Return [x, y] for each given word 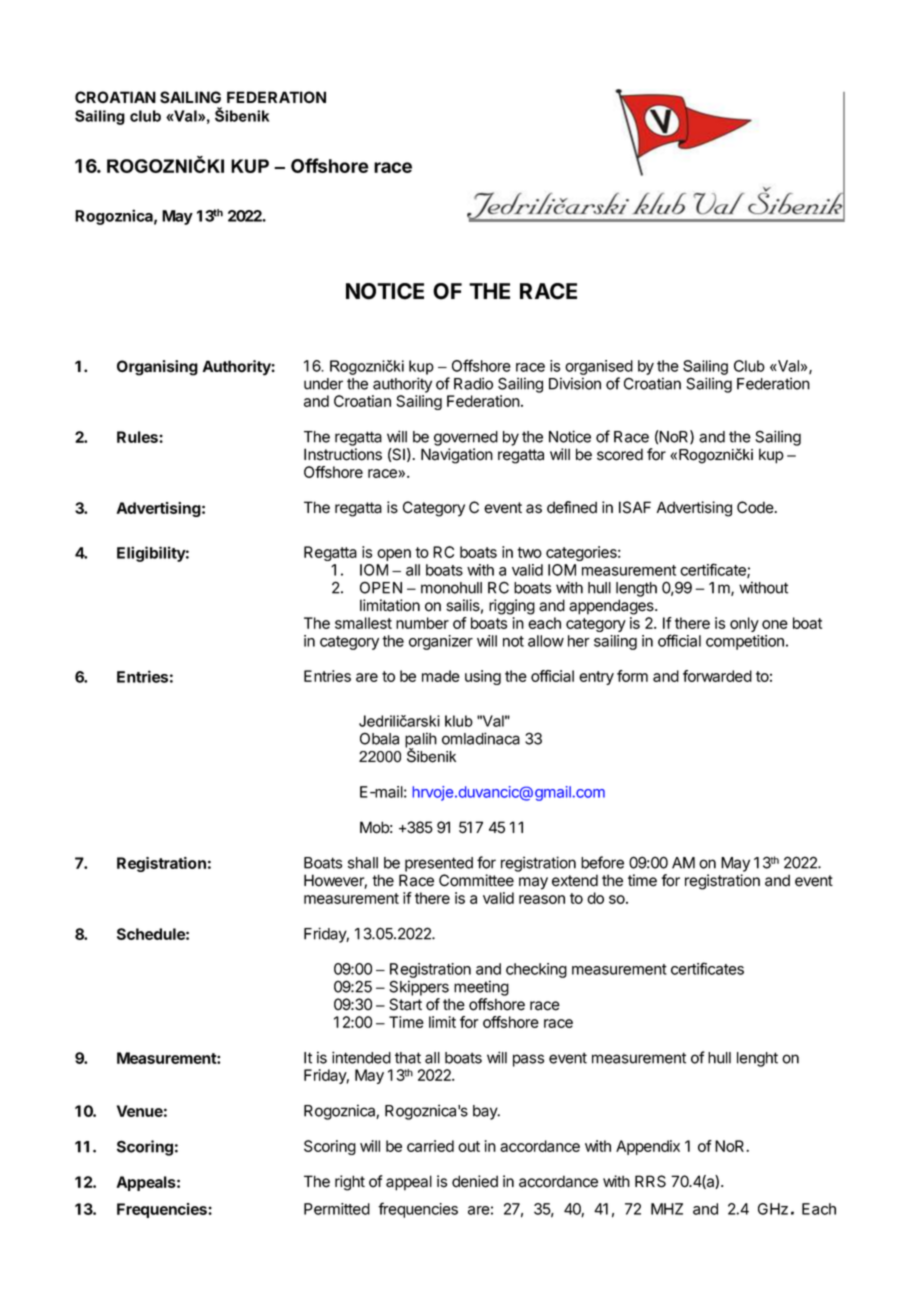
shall [363, 863]
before [602, 862]
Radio [473, 383]
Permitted [337, 1209]
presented [439, 864]
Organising [157, 368]
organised [599, 367]
